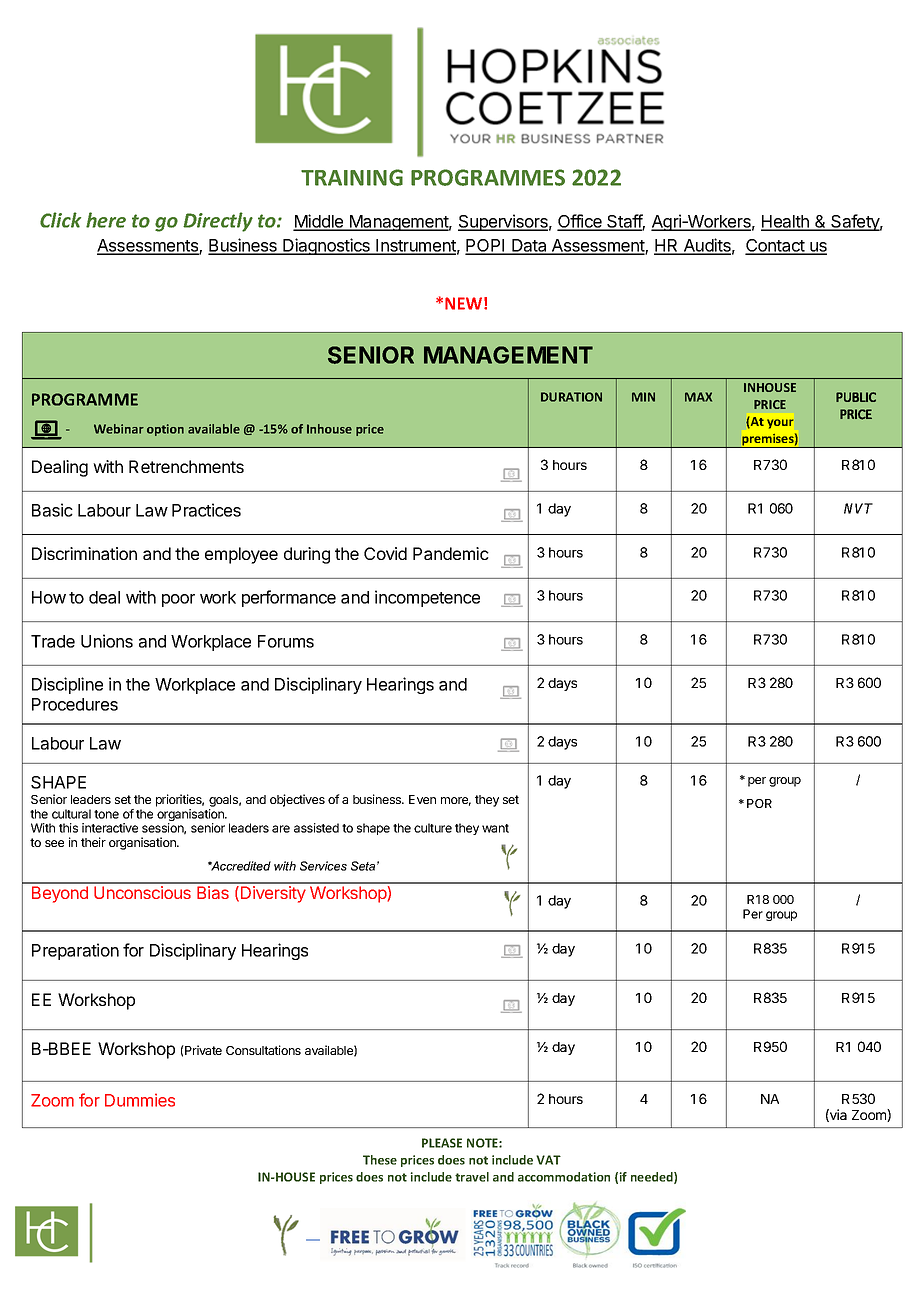  Describe the element at coordinates (110, 828) in the page. I see `interactive` at that location.
